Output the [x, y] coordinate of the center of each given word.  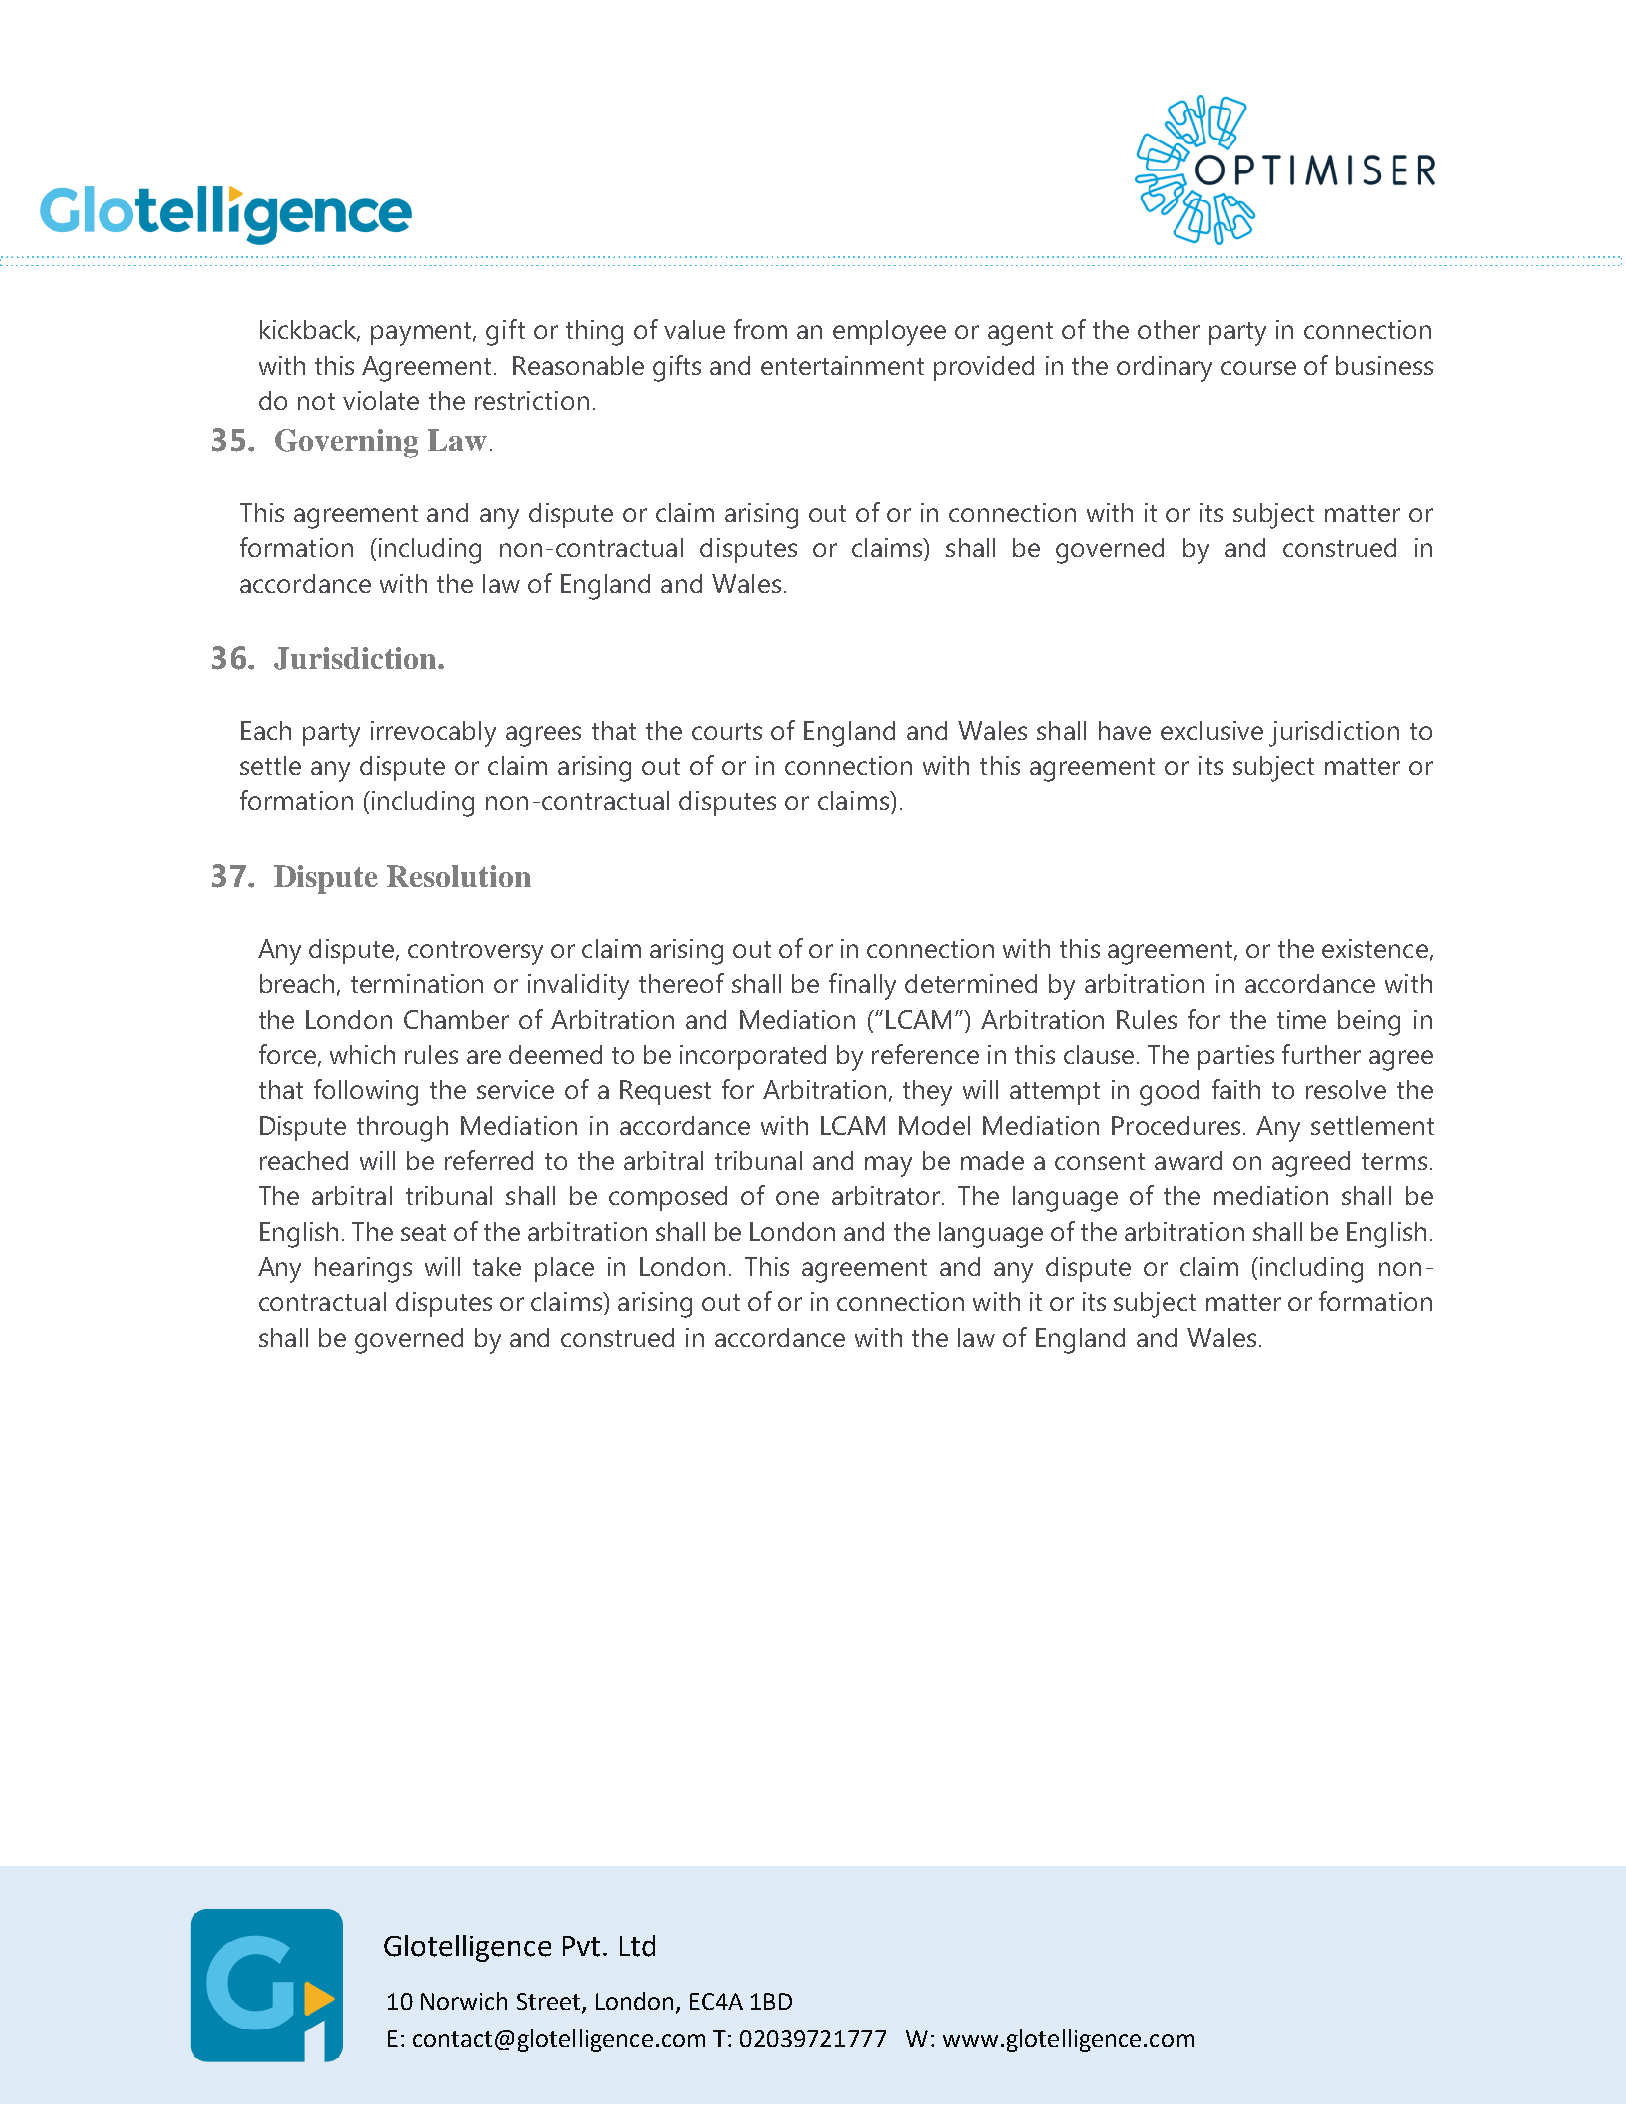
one [797, 1198]
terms [1394, 1161]
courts [727, 731]
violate [381, 400]
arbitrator [887, 1195]
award [1188, 1160]
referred [489, 1160]
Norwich [464, 2001]
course [1258, 368]
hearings [363, 1270]
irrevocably [433, 734]
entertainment [842, 365]
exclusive [1212, 730]
